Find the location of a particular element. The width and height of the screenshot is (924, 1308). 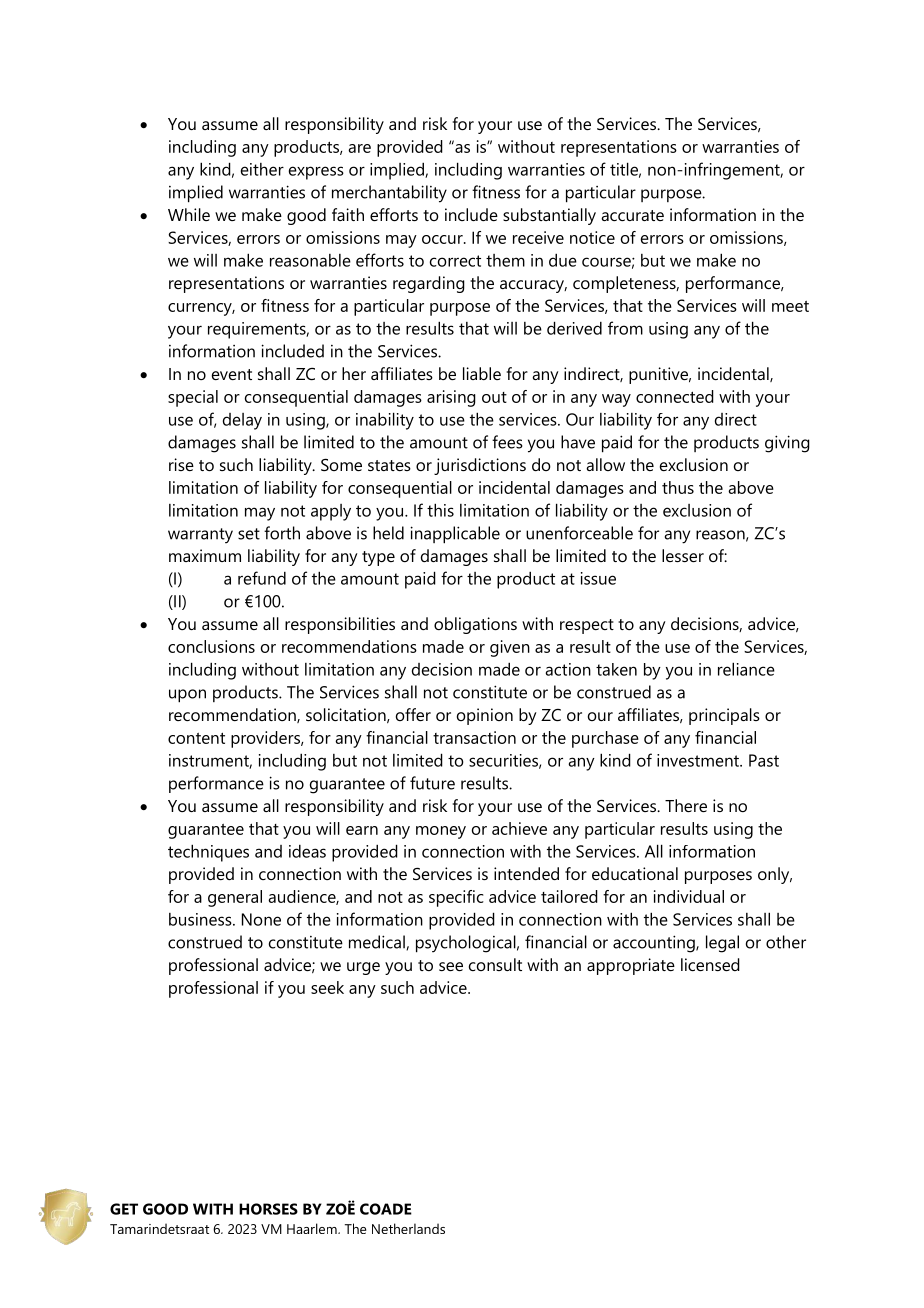

While is located at coordinates (189, 214).
